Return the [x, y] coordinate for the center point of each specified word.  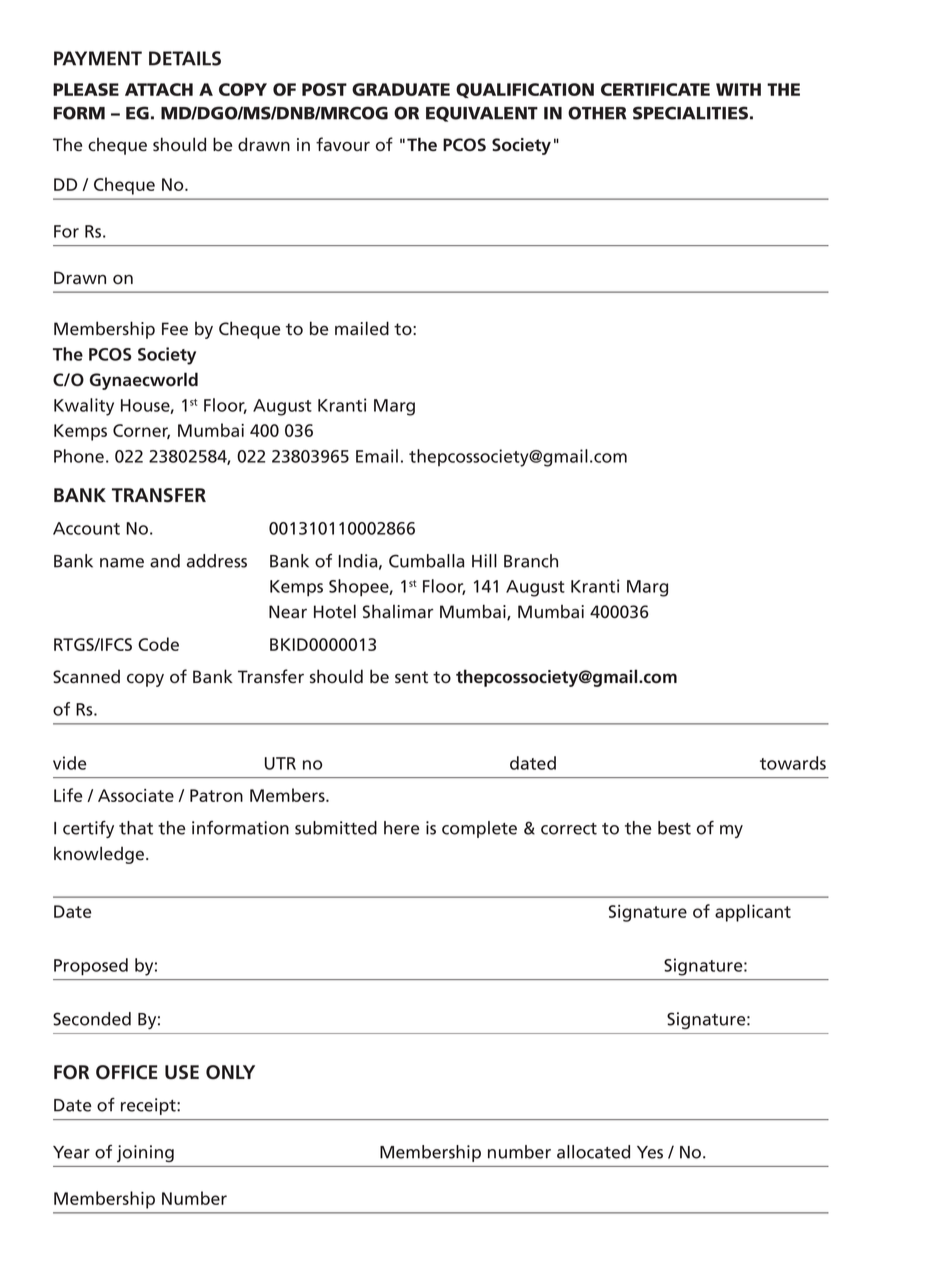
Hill [484, 561]
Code [158, 644]
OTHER [597, 113]
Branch [531, 561]
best [674, 828]
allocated [593, 1152]
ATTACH [159, 89]
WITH [738, 89]
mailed [362, 328]
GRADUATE [401, 89]
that [136, 828]
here [402, 828]
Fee [175, 329]
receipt [149, 1106]
